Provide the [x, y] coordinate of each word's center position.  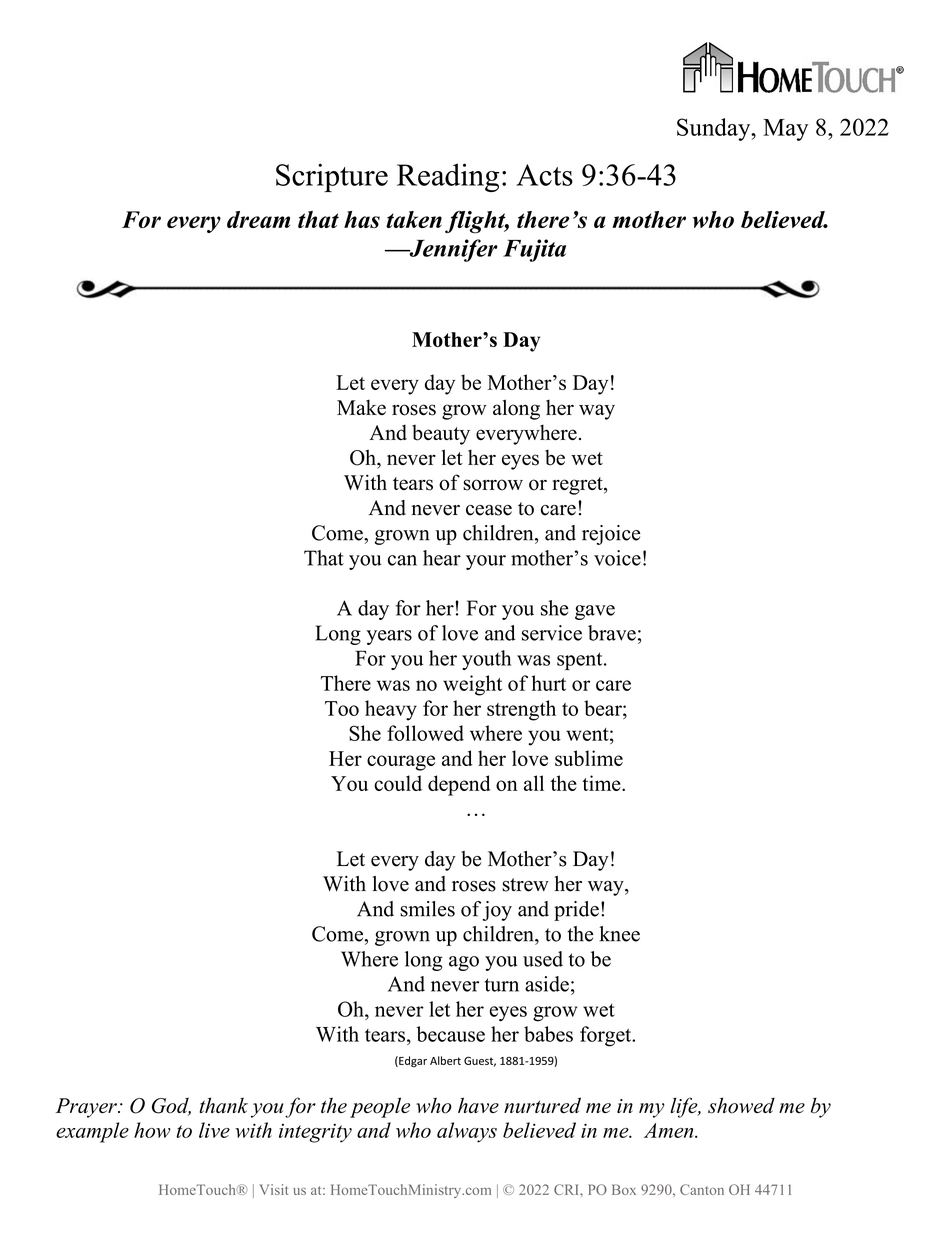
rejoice [611, 535]
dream [258, 219]
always [467, 1132]
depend [459, 785]
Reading [448, 177]
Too [342, 708]
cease [489, 510]
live [214, 1130]
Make [361, 407]
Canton [702, 1189]
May [785, 130]
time [602, 783]
